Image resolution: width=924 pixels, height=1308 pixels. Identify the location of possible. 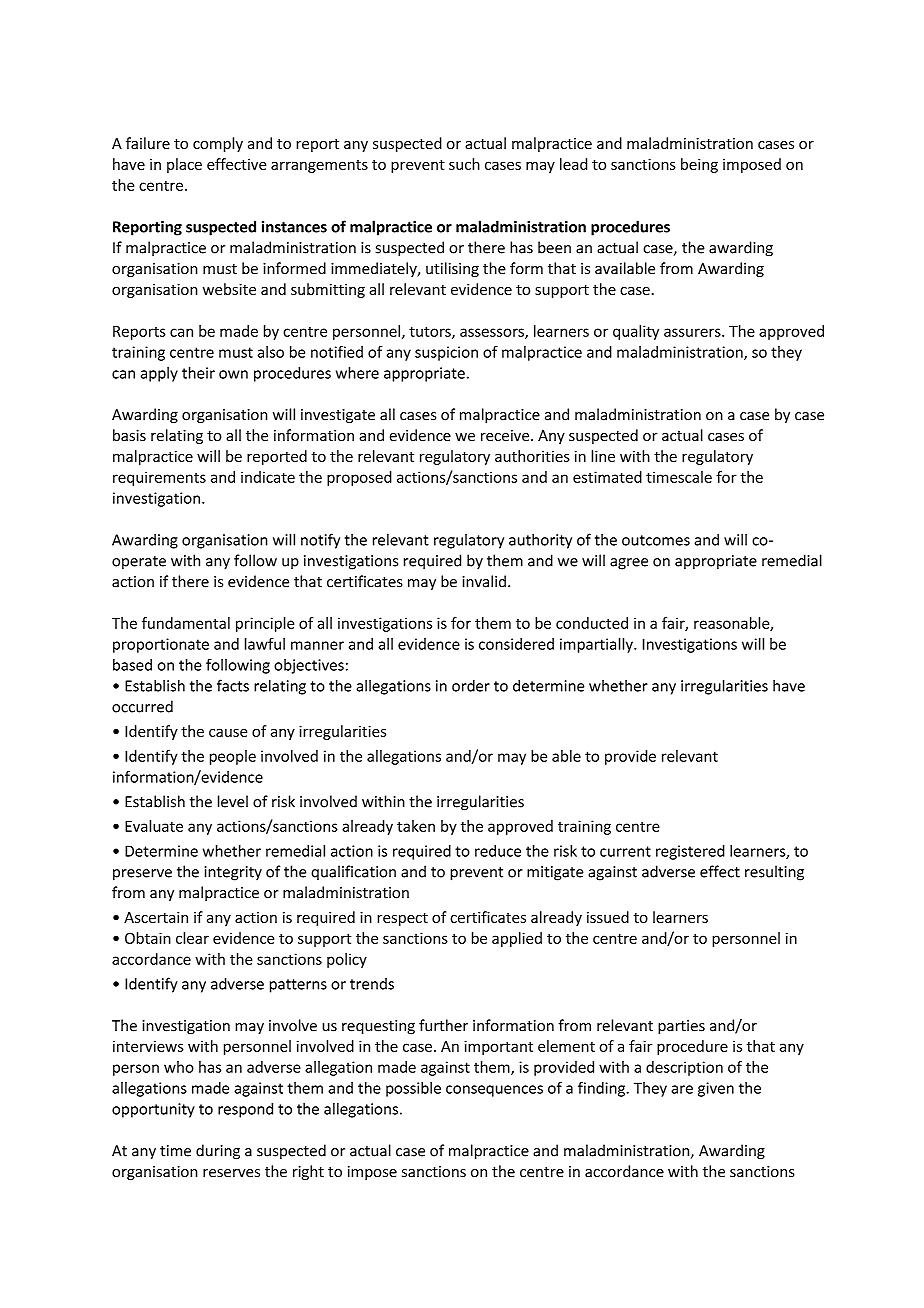
(413, 1089).
